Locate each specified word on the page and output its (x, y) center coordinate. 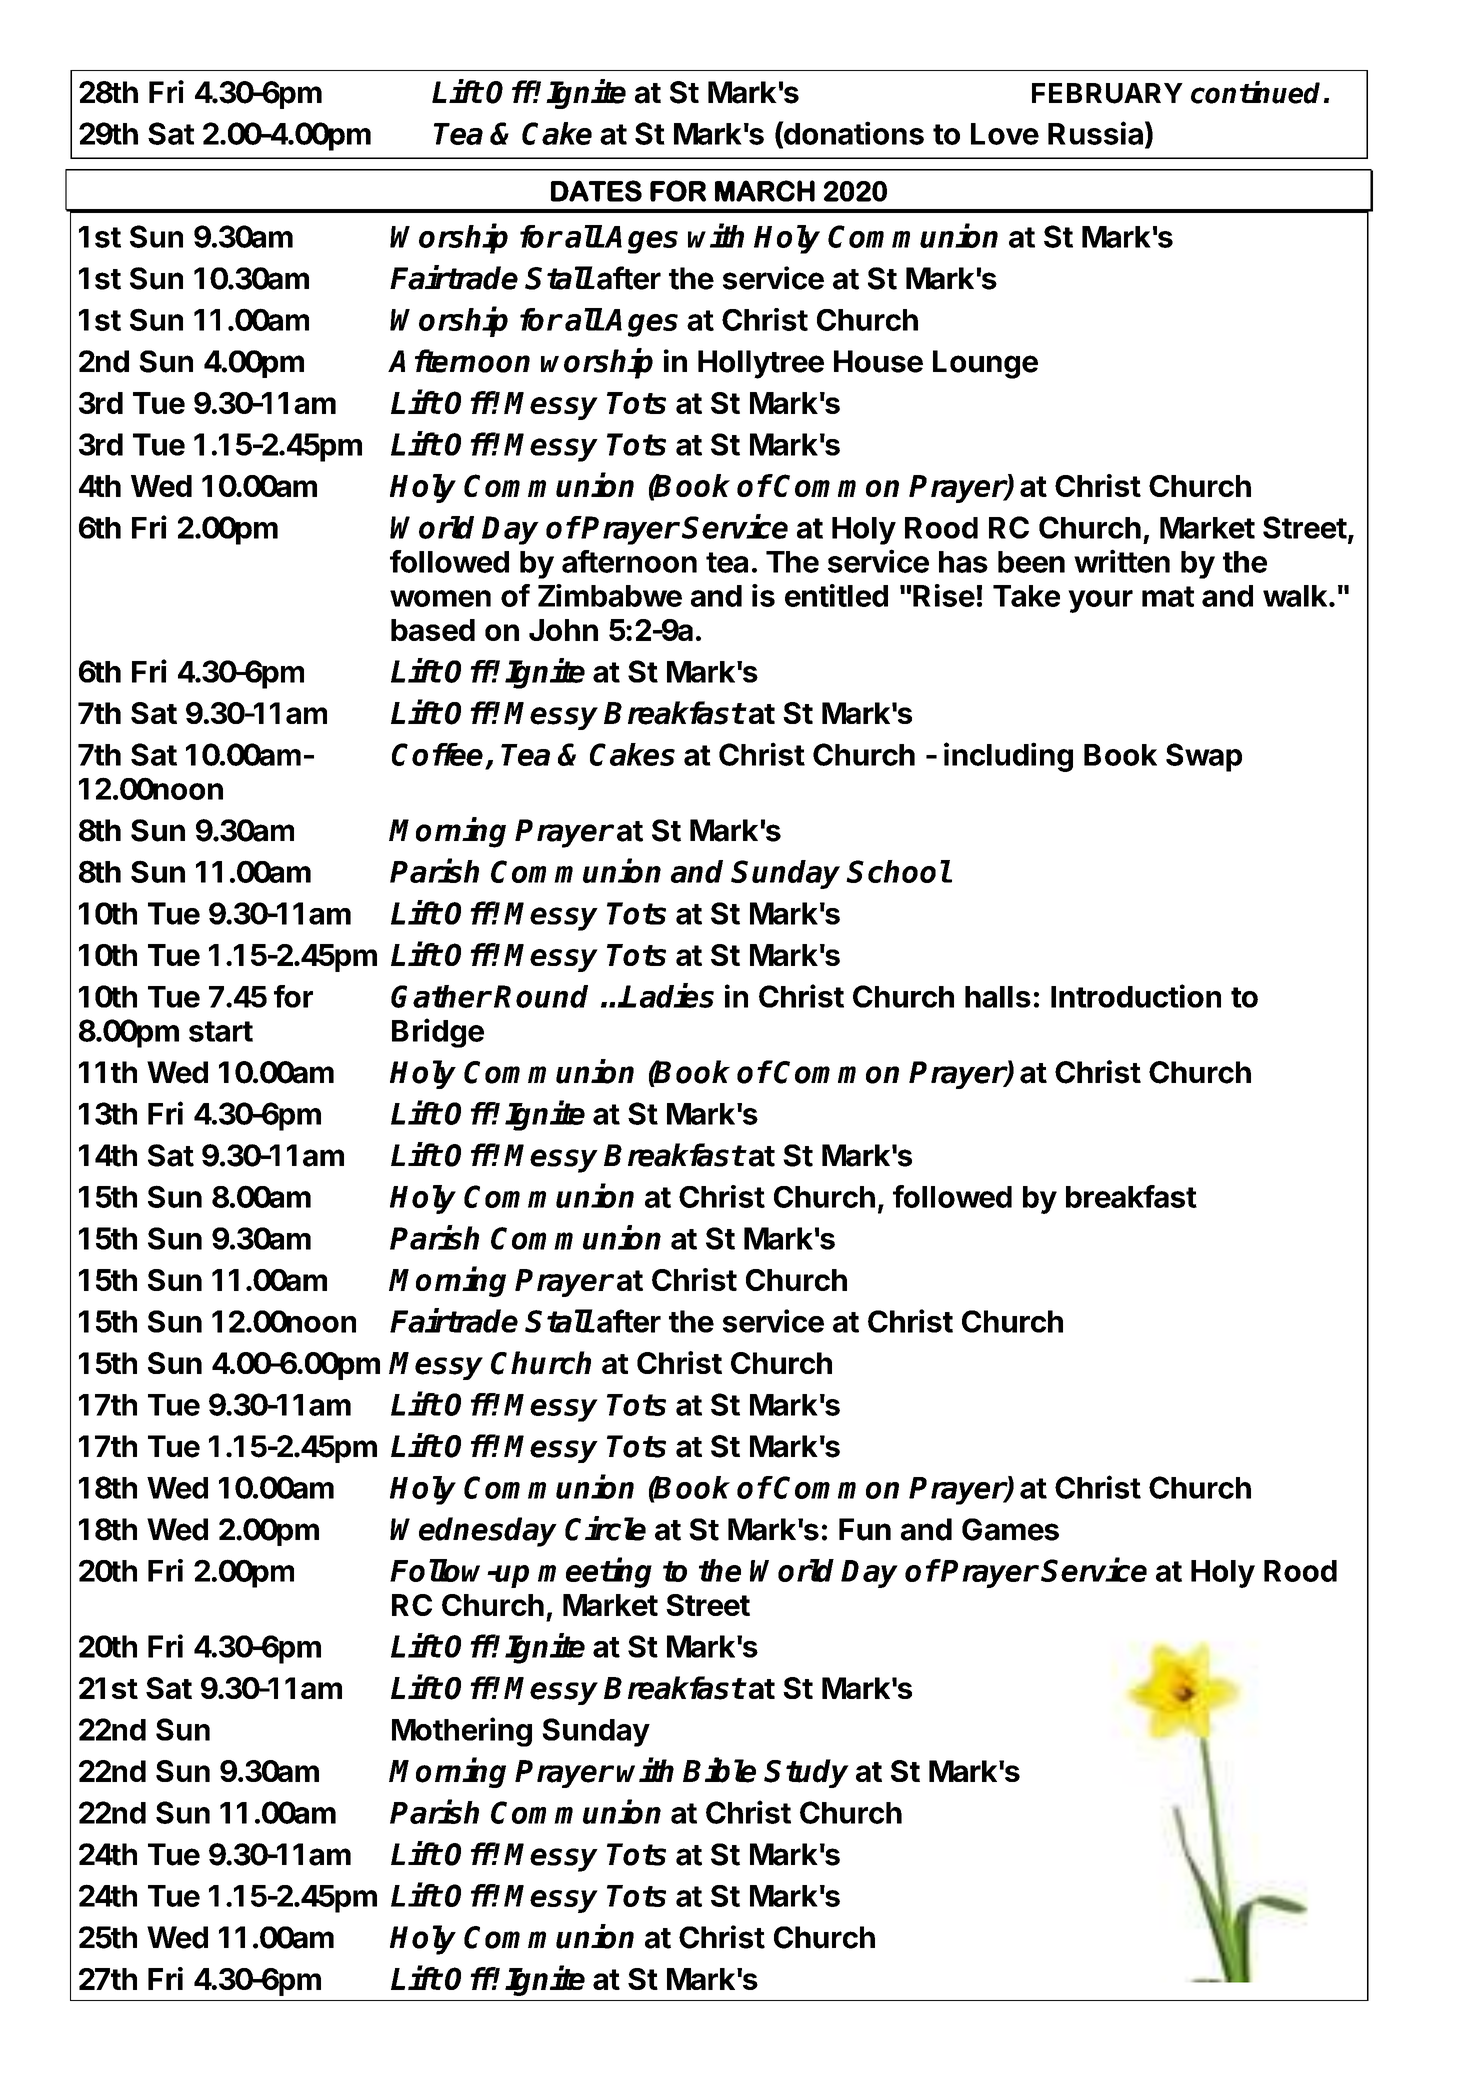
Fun (865, 1529)
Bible (719, 1770)
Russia (1095, 133)
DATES (596, 191)
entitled (836, 595)
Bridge (438, 1033)
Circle (605, 1528)
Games (1010, 1529)
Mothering (462, 1732)
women (440, 598)
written (1122, 561)
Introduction (1136, 996)
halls (998, 997)
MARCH (765, 191)
